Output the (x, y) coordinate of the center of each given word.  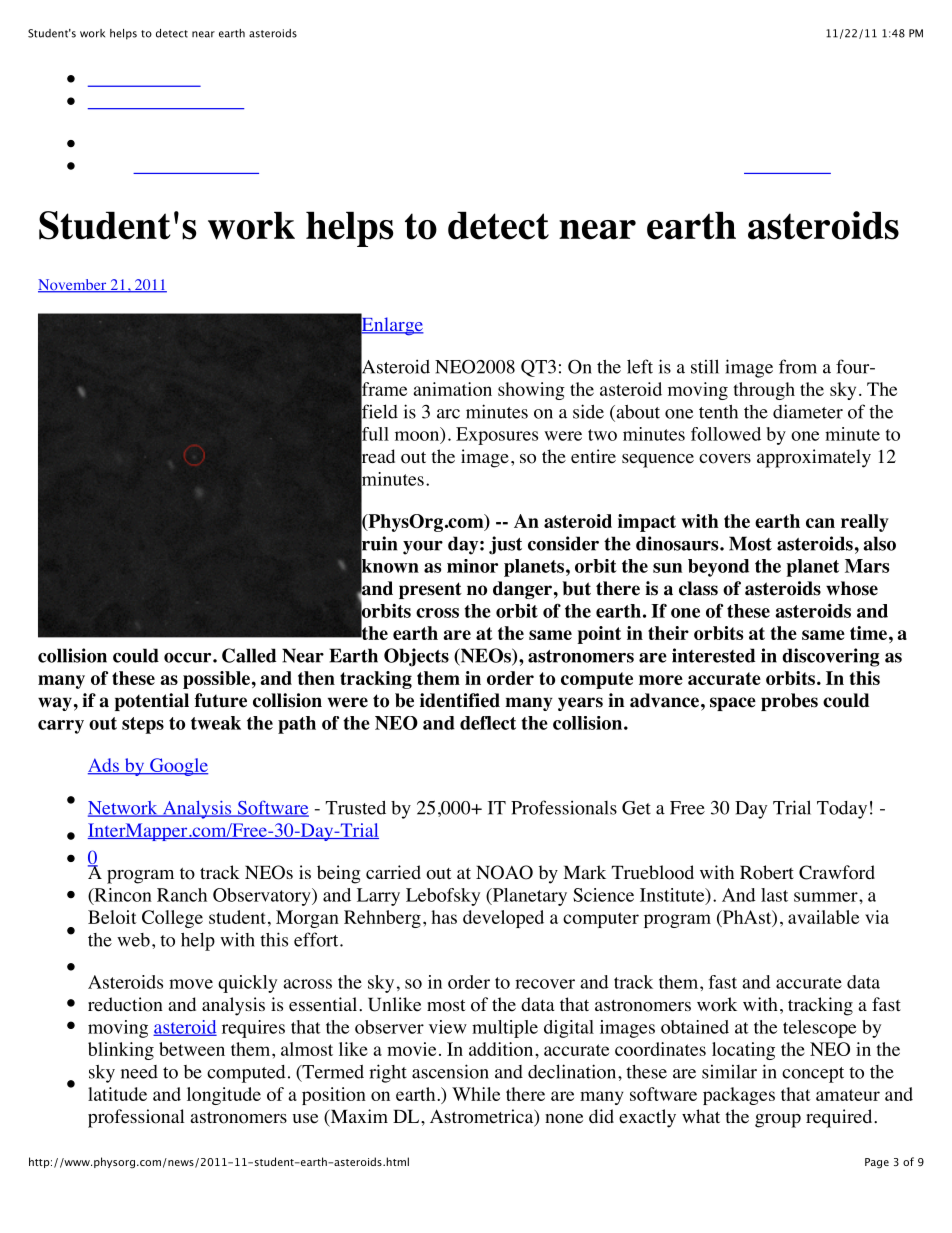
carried (393, 872)
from (798, 366)
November (73, 286)
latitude (117, 1094)
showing (531, 391)
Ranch (182, 895)
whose (852, 588)
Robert (767, 872)
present (430, 590)
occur (189, 658)
